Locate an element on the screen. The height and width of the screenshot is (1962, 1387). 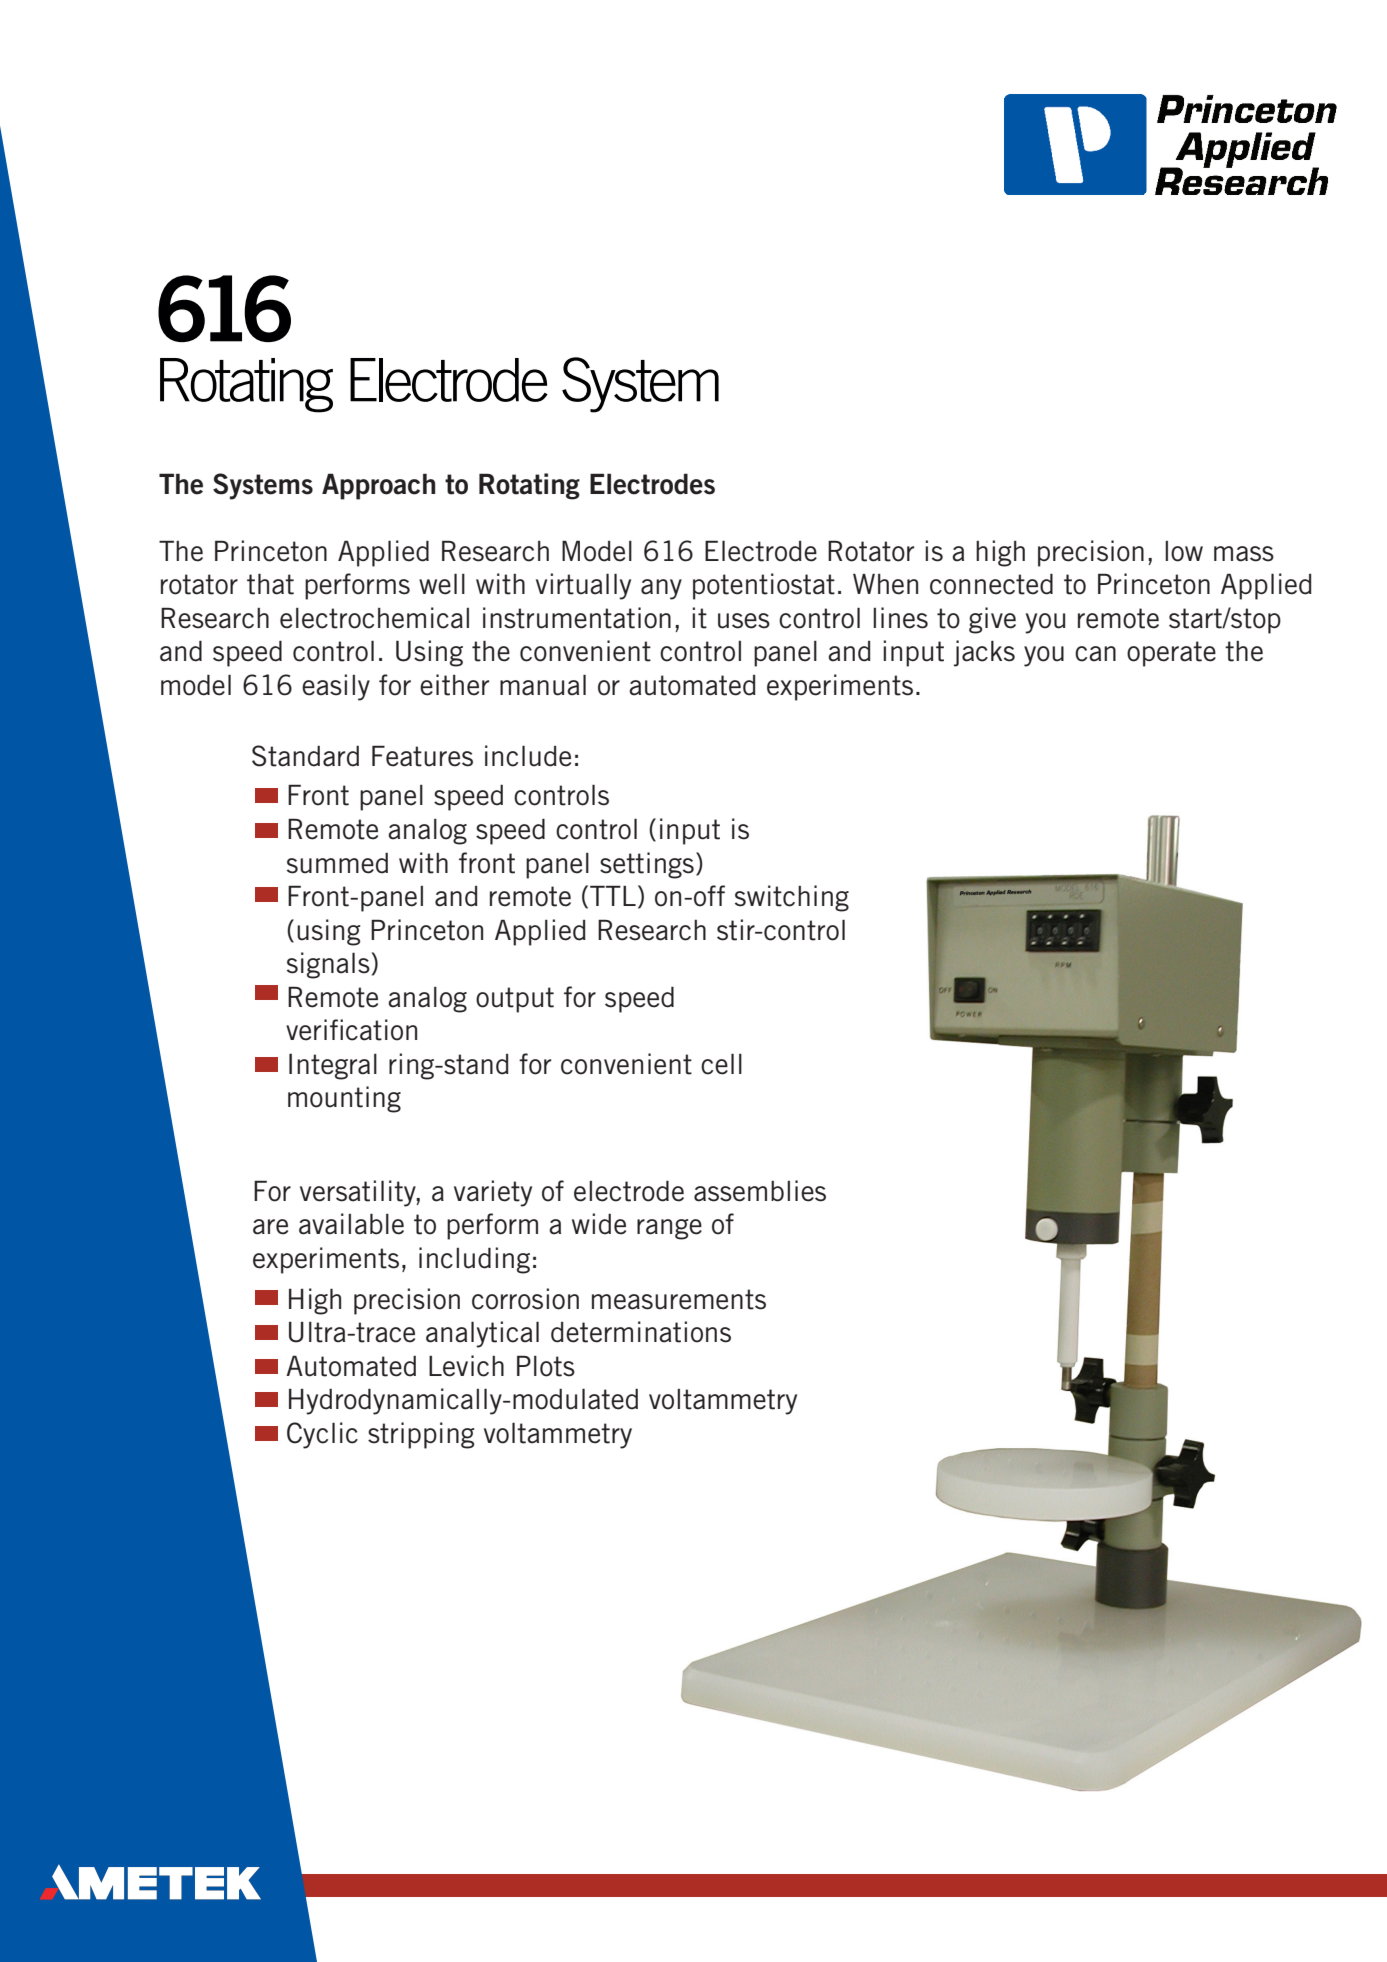
stripping is located at coordinates (421, 1435).
